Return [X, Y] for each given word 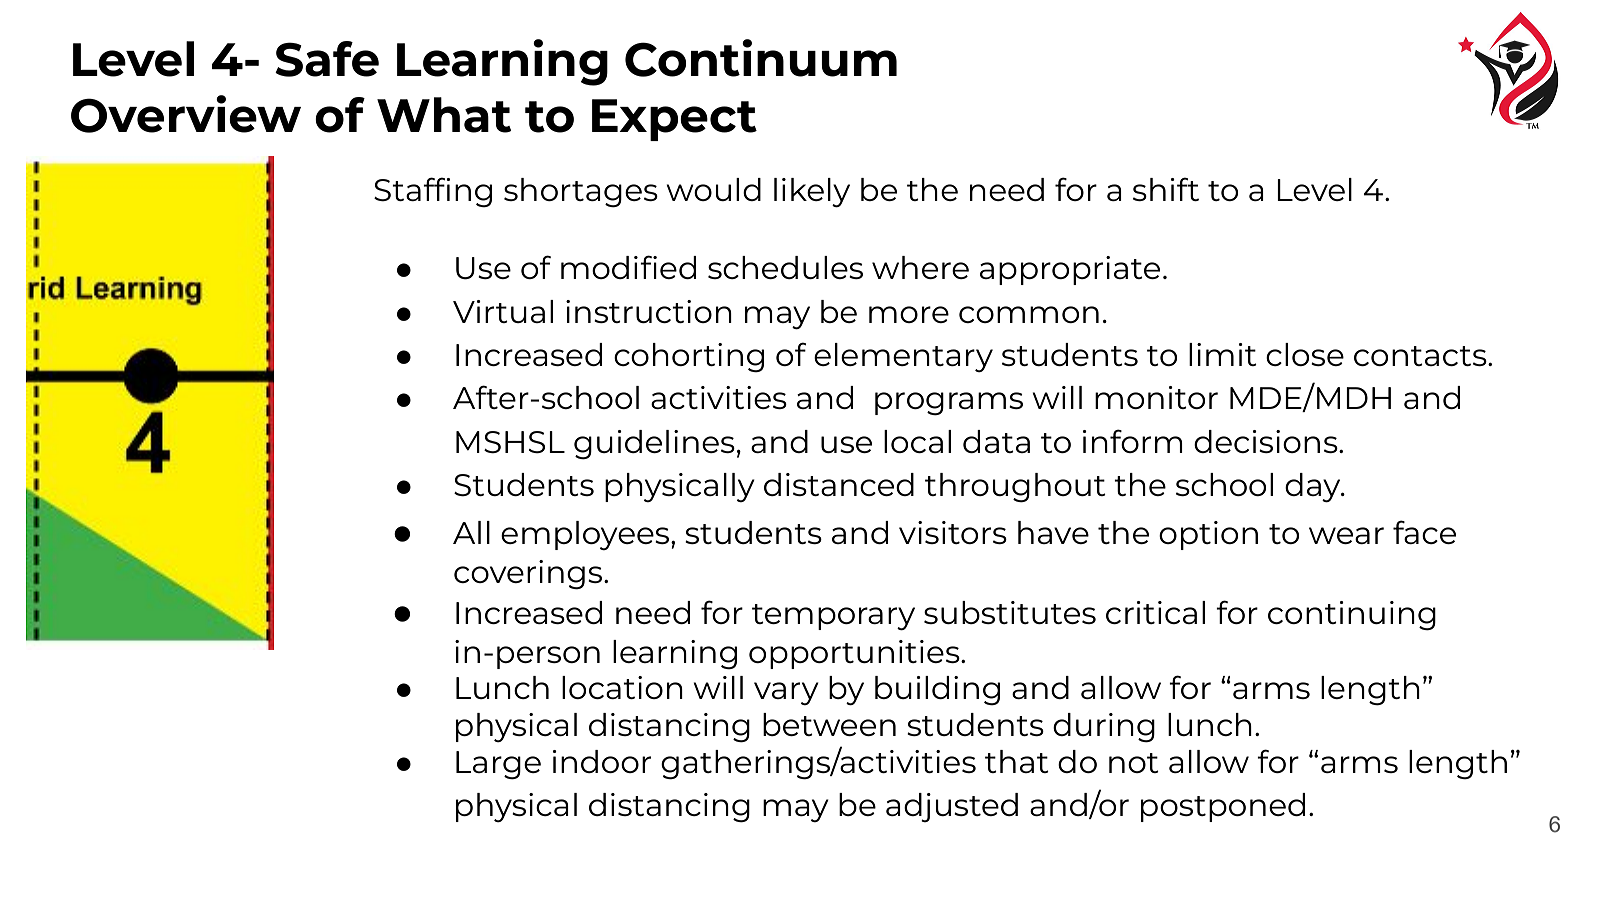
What [444, 115]
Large [498, 765]
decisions [1267, 441]
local [917, 441]
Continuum [761, 58]
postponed [1223, 807]
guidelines [654, 445]
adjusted [952, 807]
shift [1166, 189]
